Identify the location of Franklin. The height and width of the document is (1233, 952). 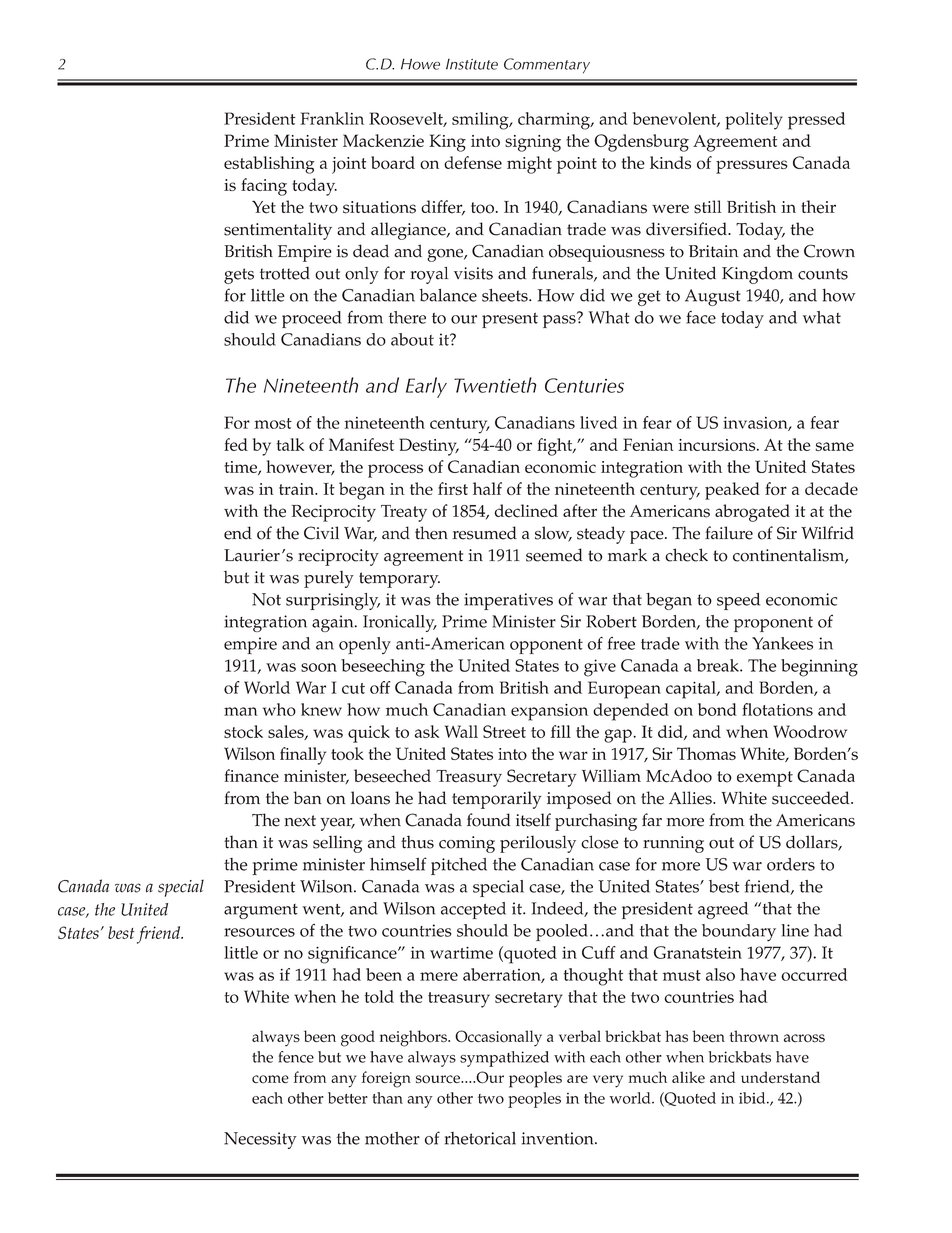
(332, 118).
